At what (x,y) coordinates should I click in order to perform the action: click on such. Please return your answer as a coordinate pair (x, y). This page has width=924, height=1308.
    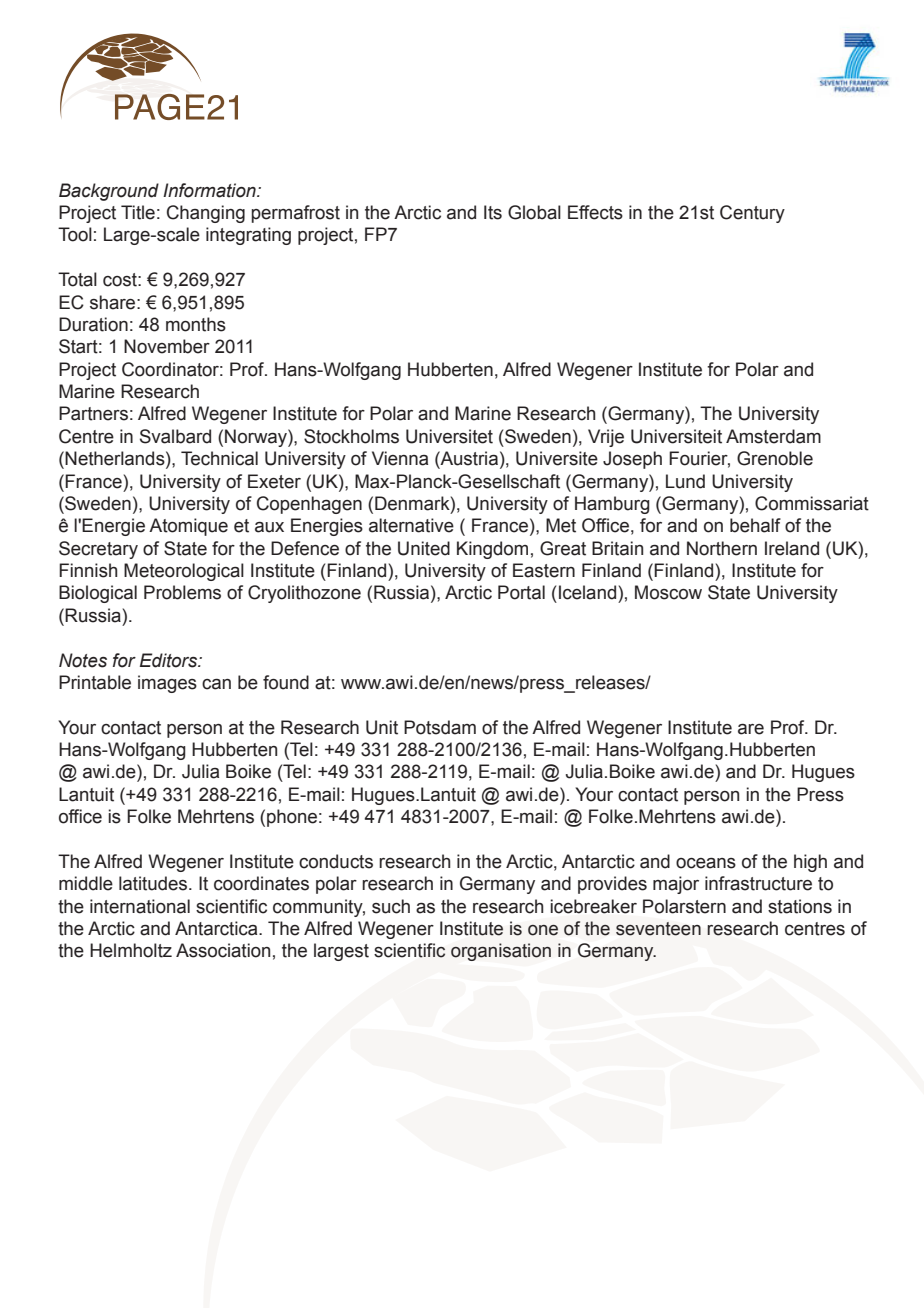
    Looking at the image, I should click on (391, 906).
